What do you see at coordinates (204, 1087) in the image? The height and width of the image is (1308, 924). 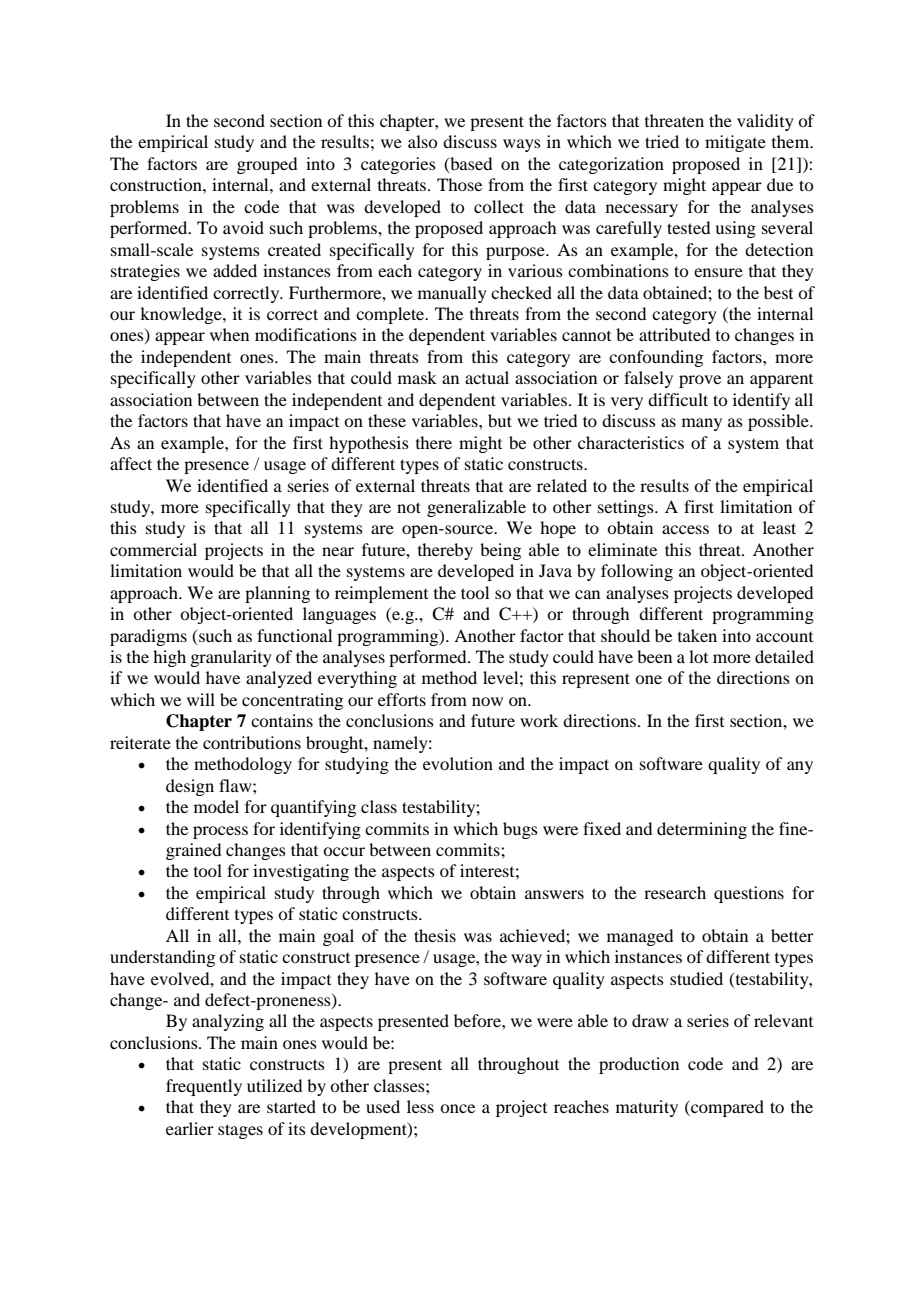 I see `frequently` at bounding box center [204, 1087].
